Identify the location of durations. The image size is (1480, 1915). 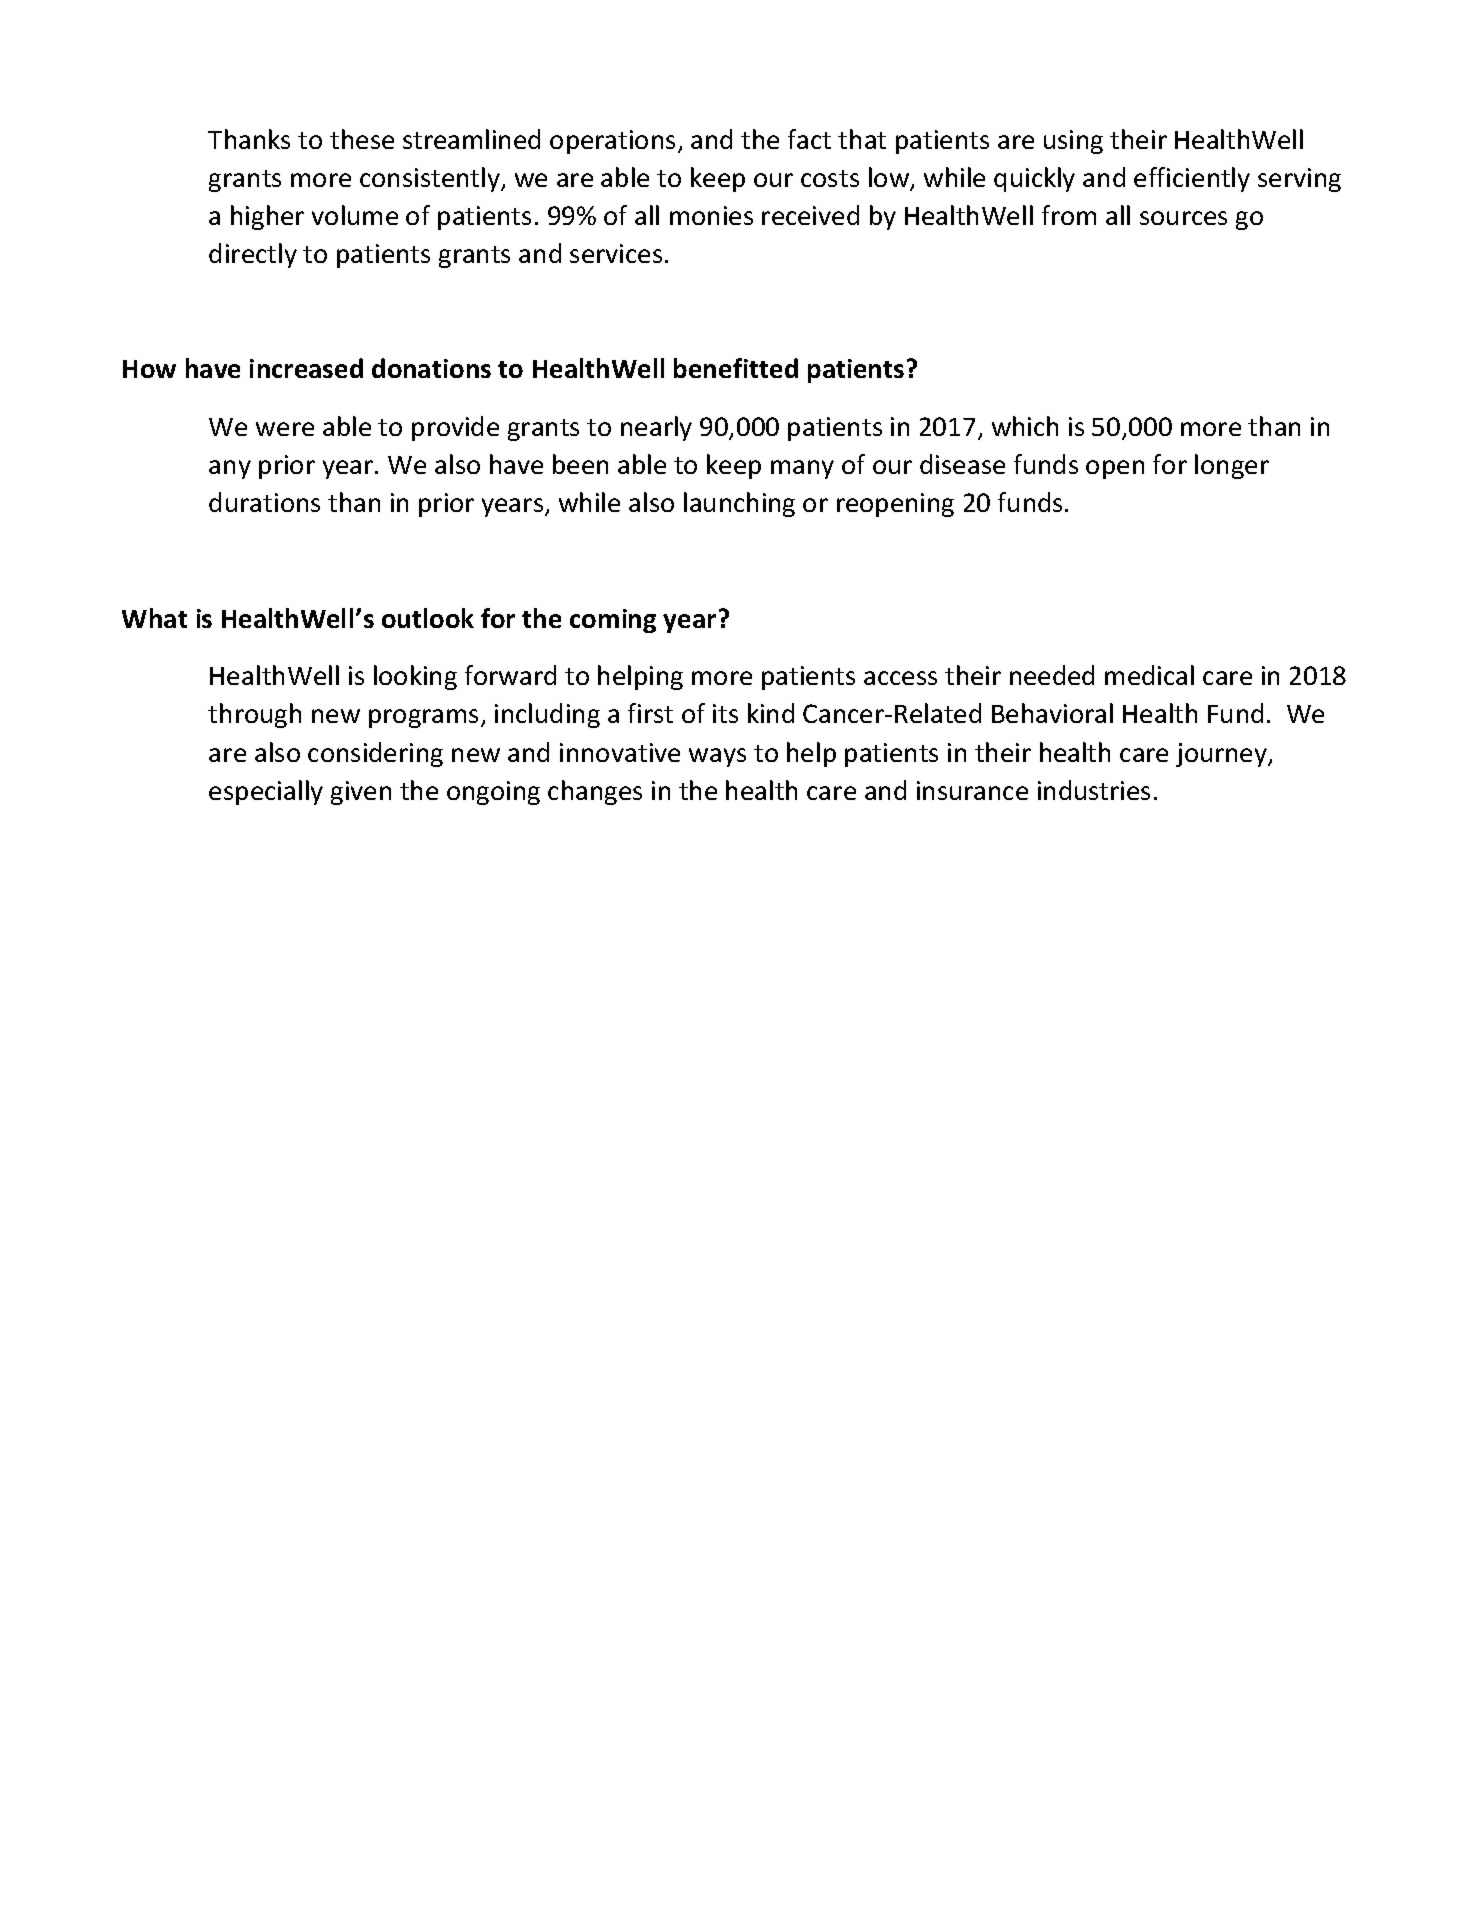
(264, 502).
